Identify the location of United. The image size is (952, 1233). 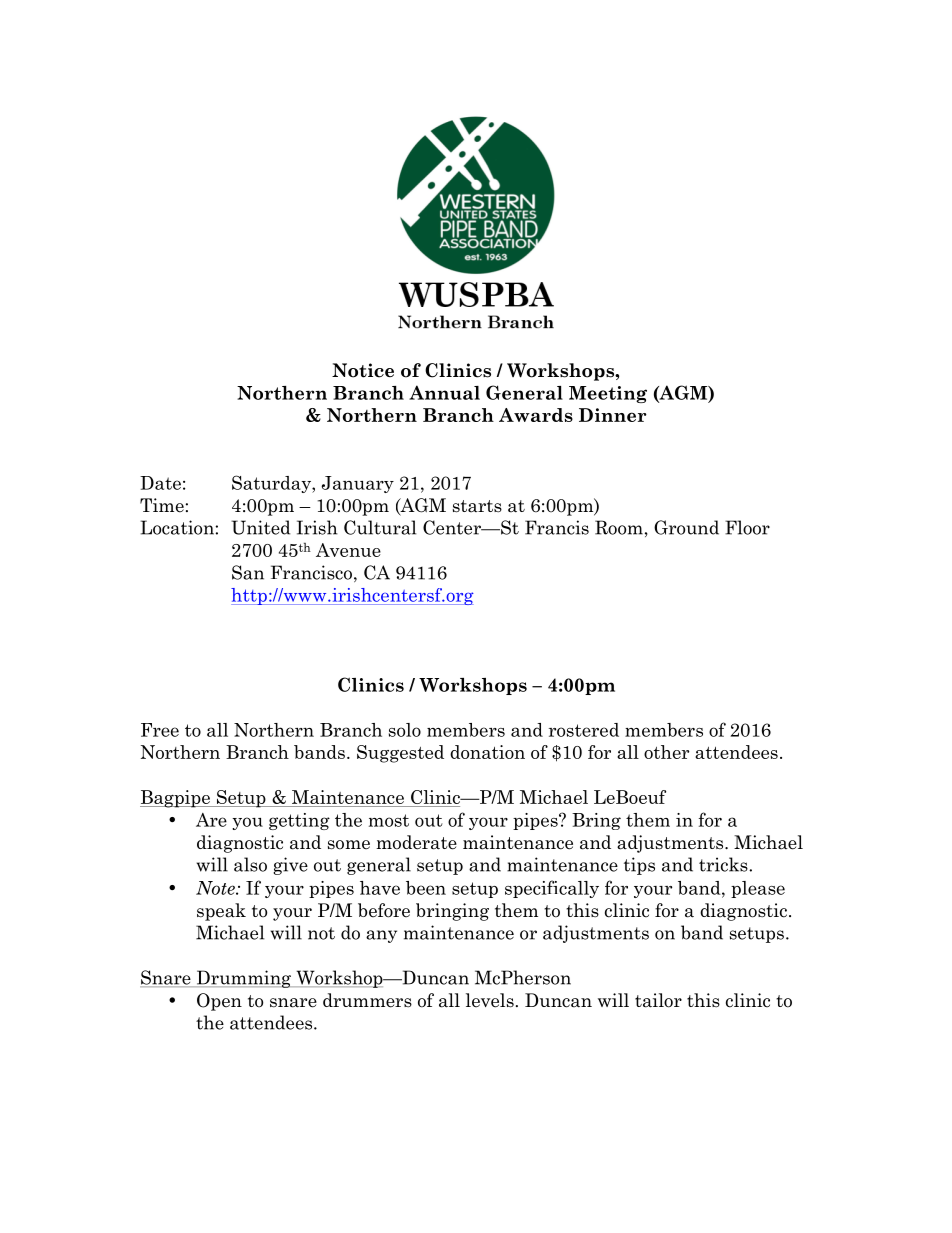
(260, 527).
